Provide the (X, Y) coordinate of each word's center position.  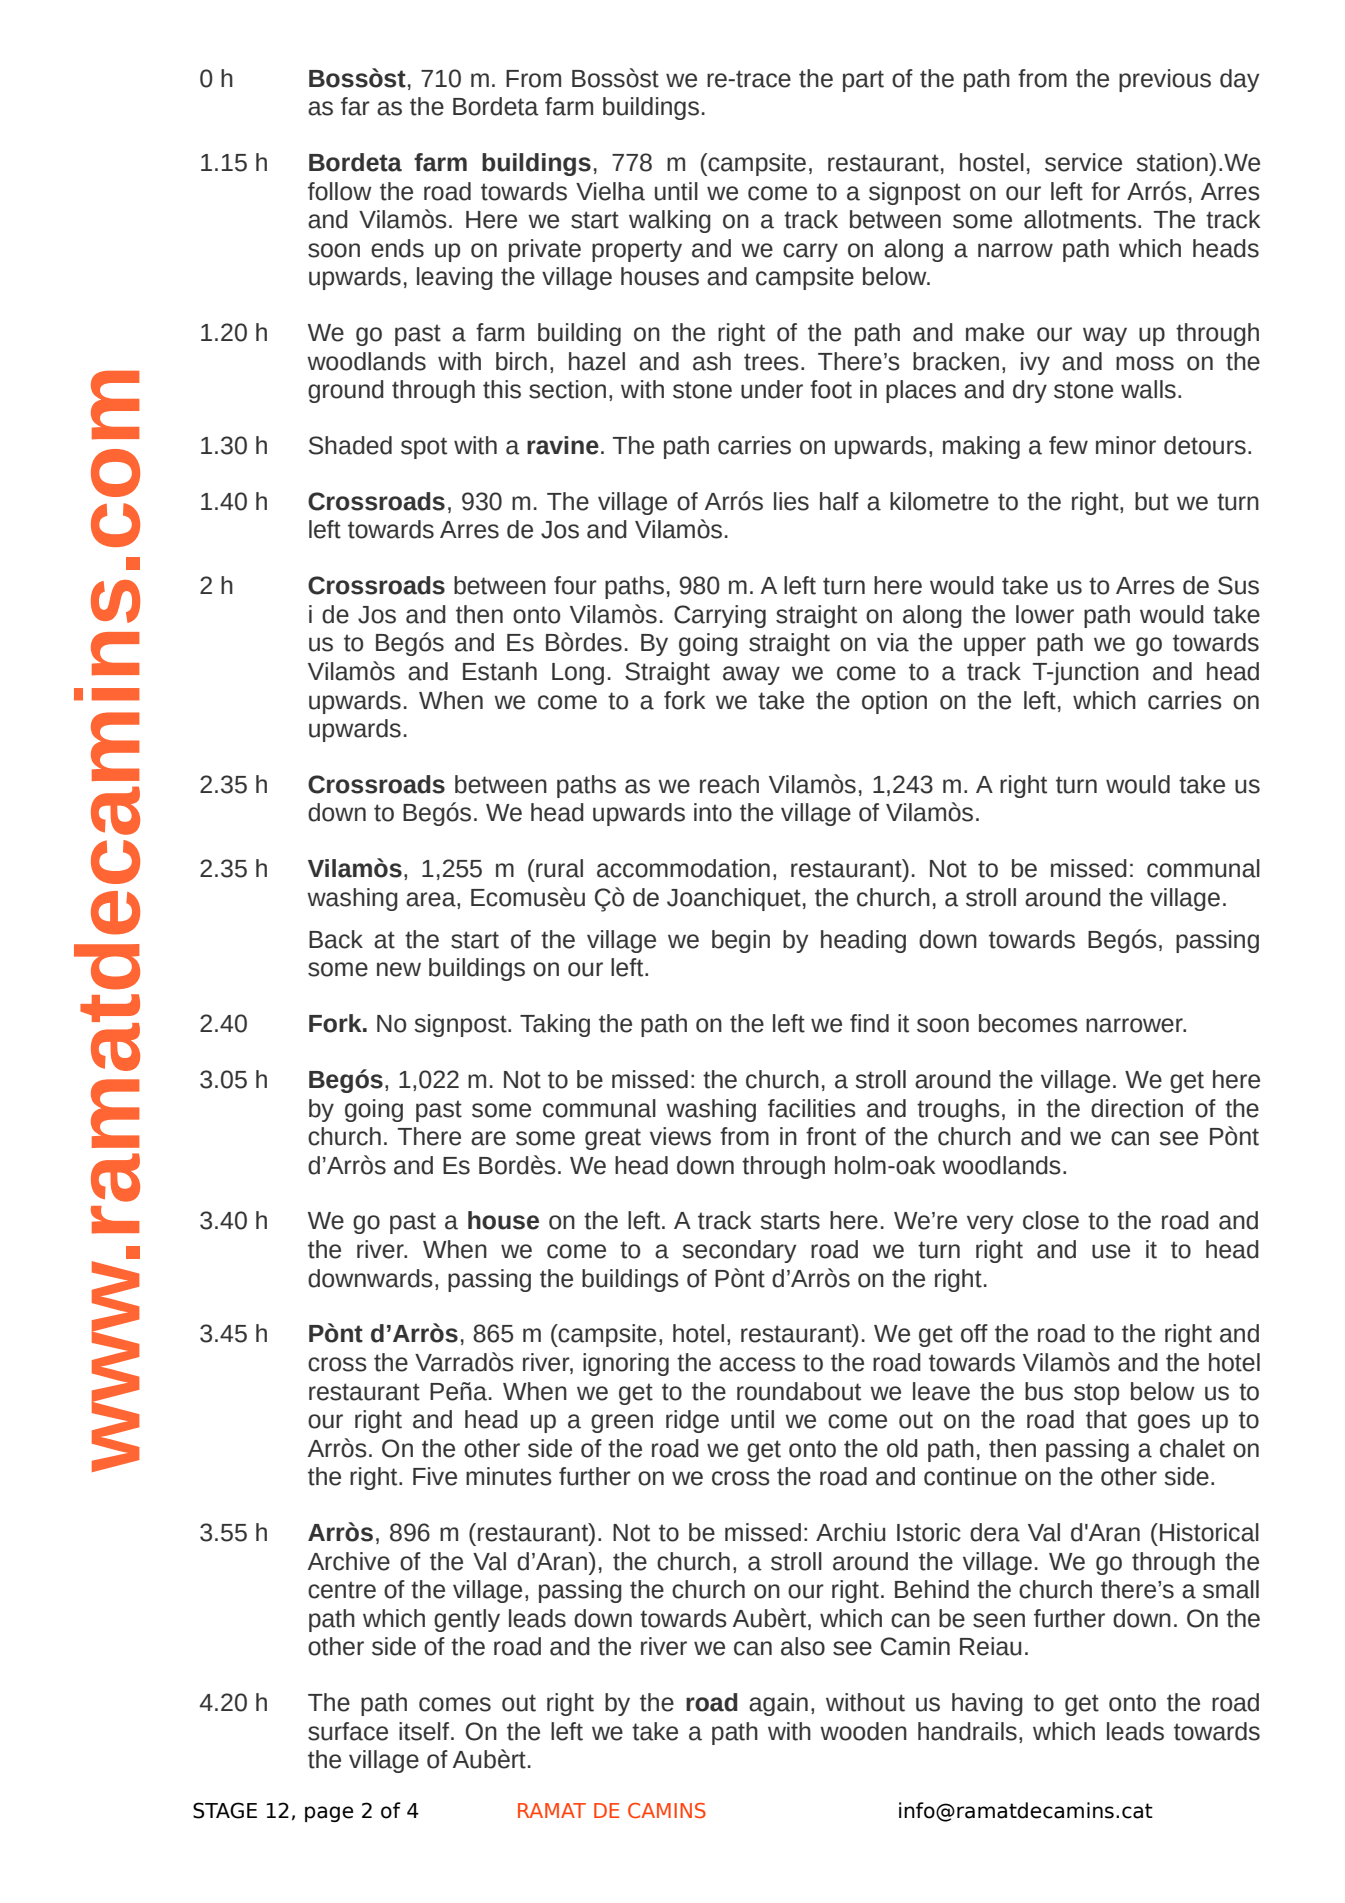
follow (340, 191)
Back (336, 939)
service (1083, 162)
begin (741, 941)
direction (1137, 1108)
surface (348, 1731)
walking (670, 221)
